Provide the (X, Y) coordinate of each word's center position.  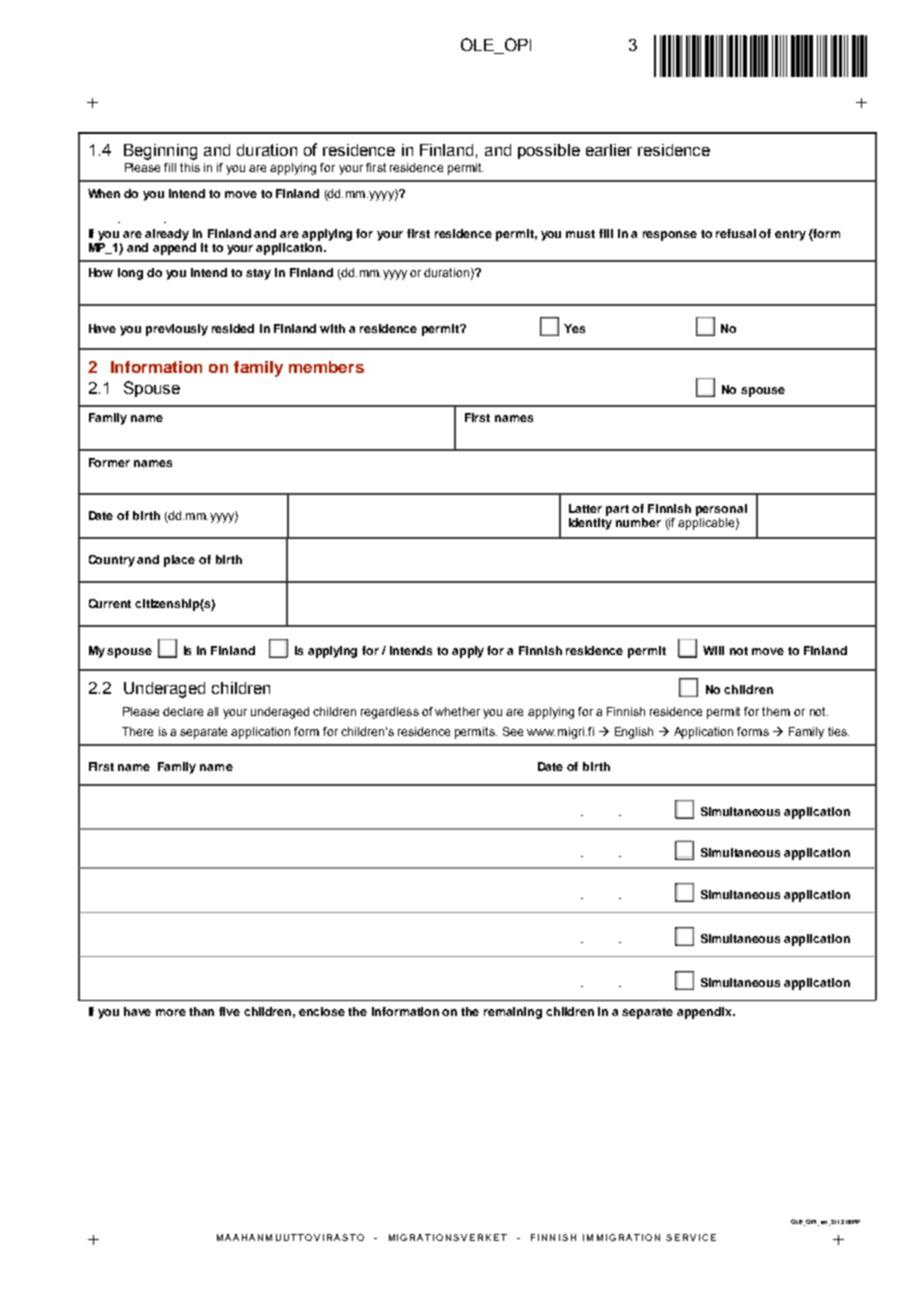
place (179, 561)
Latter (585, 508)
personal (721, 510)
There (137, 731)
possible (549, 151)
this (190, 167)
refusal (736, 233)
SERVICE (691, 1237)
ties (838, 731)
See (513, 731)
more (171, 1012)
